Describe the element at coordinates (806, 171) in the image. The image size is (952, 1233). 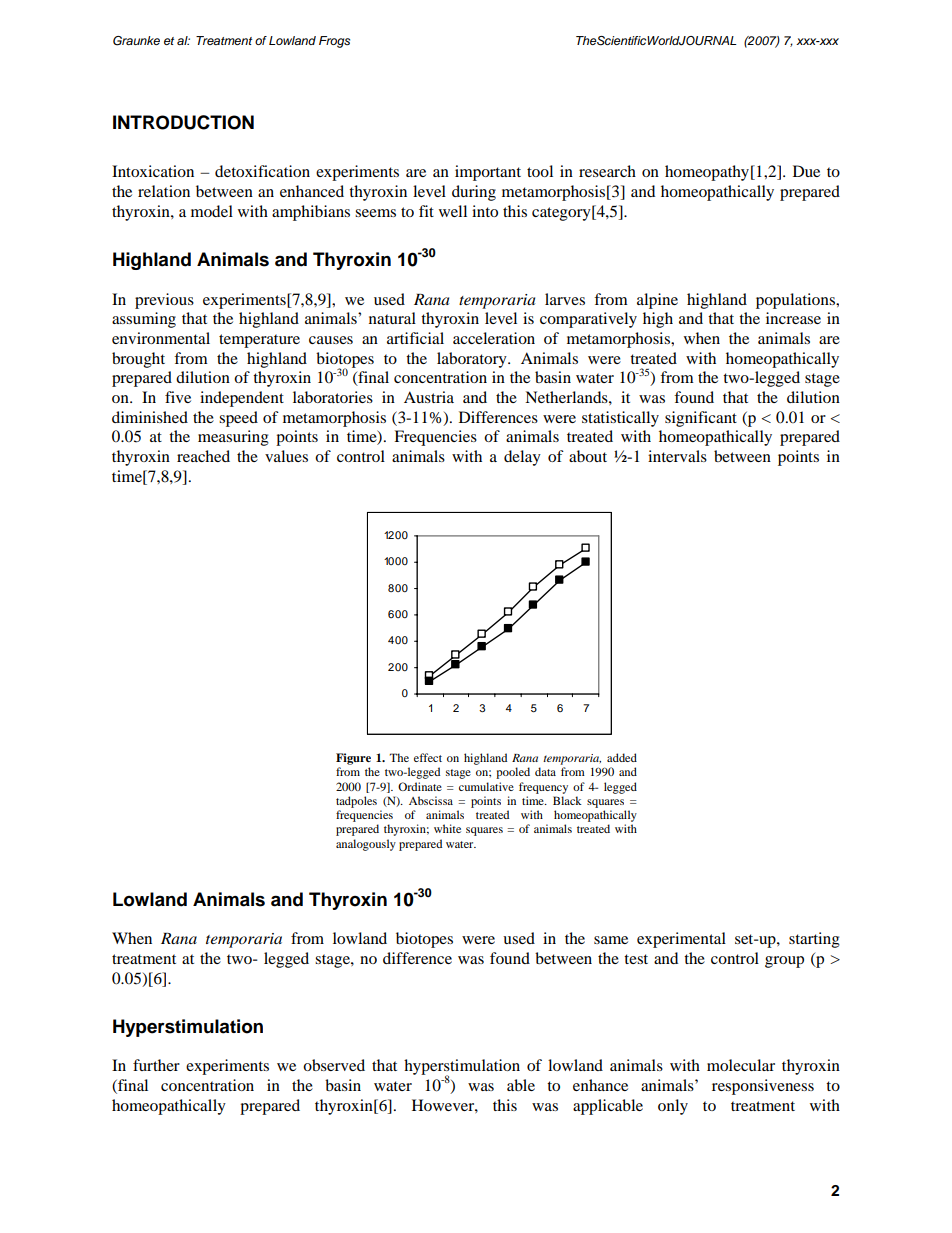
I see `Due` at that location.
